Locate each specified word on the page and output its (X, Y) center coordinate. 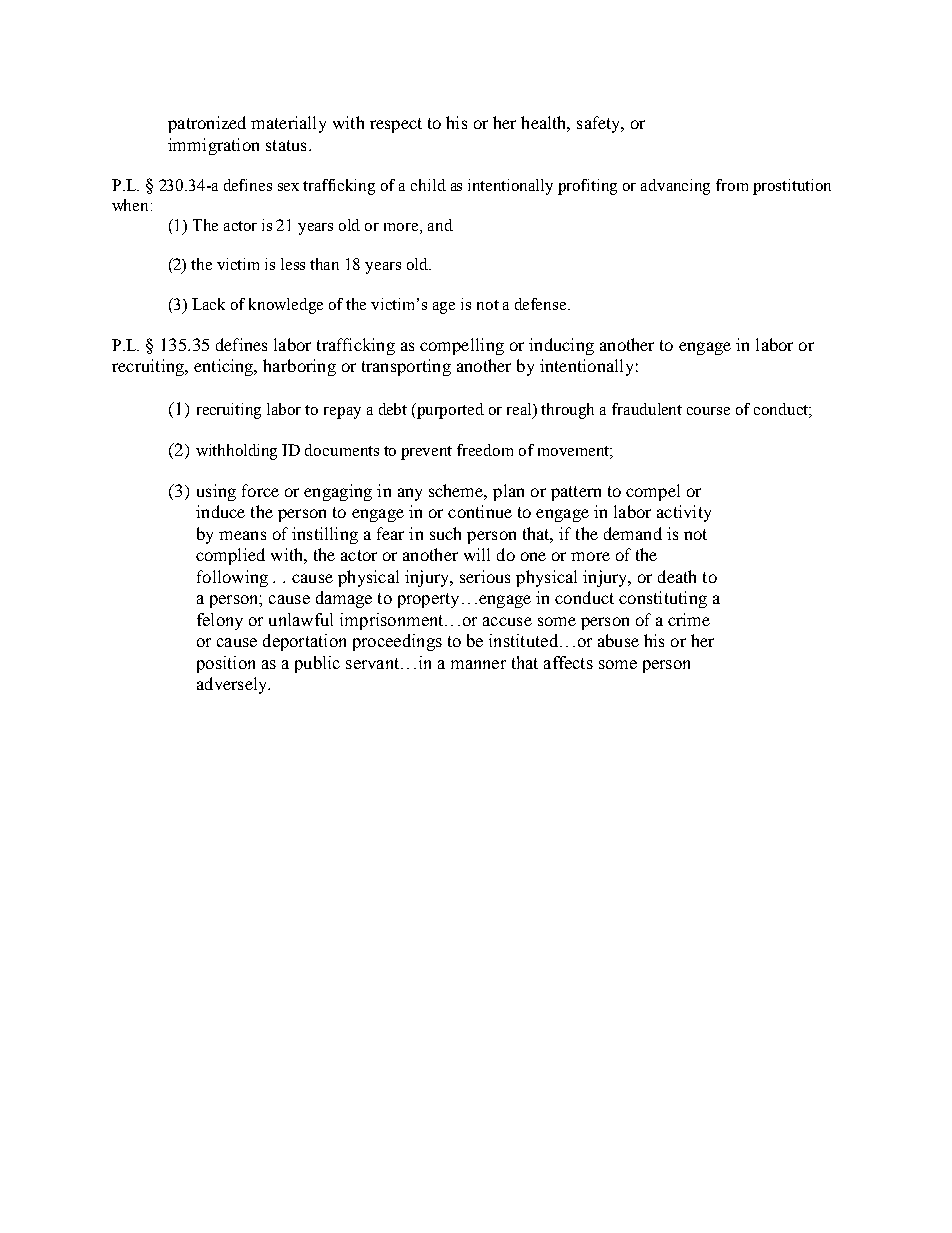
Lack (208, 304)
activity (684, 513)
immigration (213, 146)
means (242, 535)
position (226, 664)
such (445, 533)
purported (449, 411)
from (732, 185)
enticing (225, 367)
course (708, 411)
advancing (675, 187)
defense (542, 304)
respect (396, 125)
